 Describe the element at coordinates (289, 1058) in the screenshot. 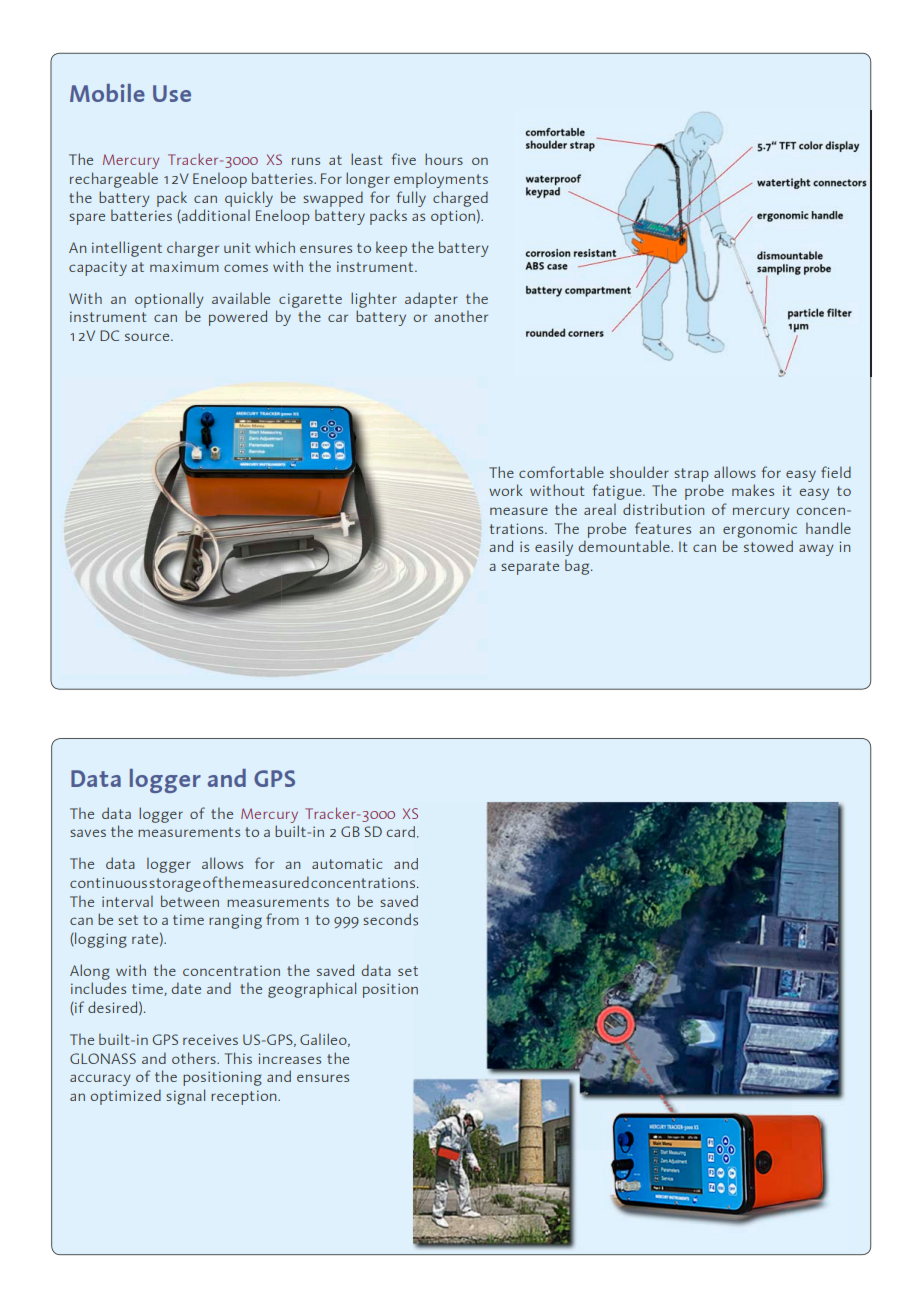

I see `increases` at that location.
